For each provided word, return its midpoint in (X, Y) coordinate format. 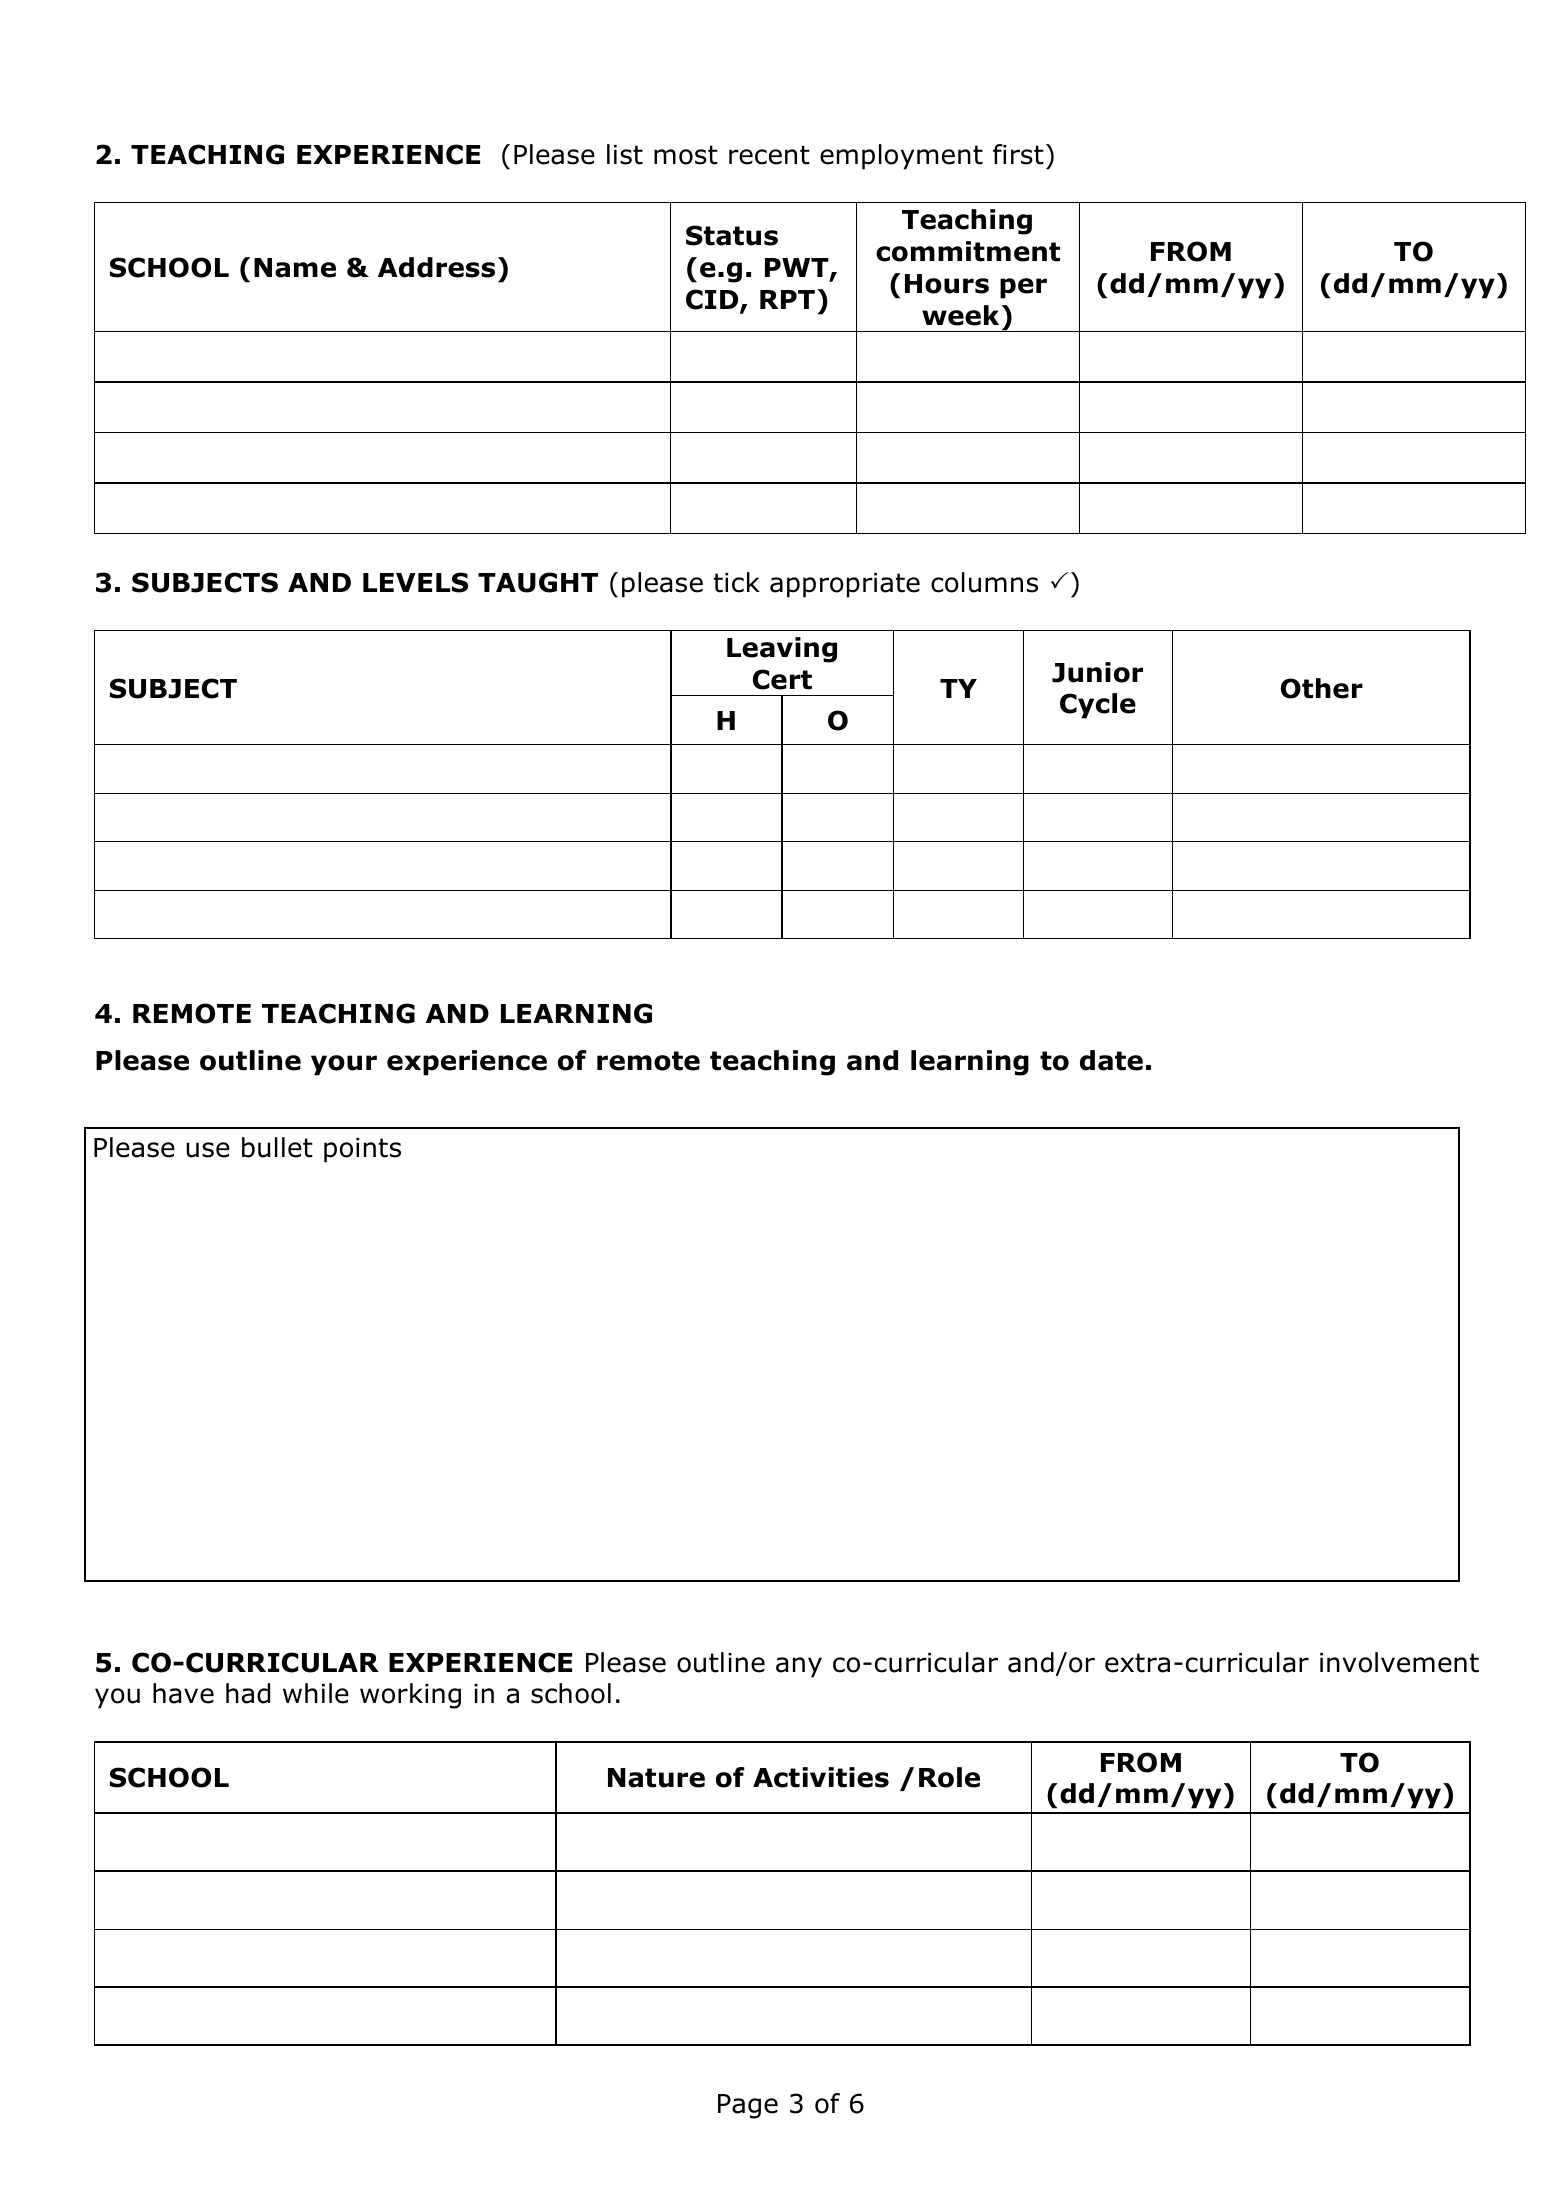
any (799, 1667)
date (1111, 1060)
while (316, 1693)
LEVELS (415, 582)
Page (748, 2106)
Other (1322, 688)
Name (295, 268)
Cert (782, 679)
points (362, 1150)
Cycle (1098, 706)
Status (732, 235)
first (1018, 154)
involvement (1399, 1662)
